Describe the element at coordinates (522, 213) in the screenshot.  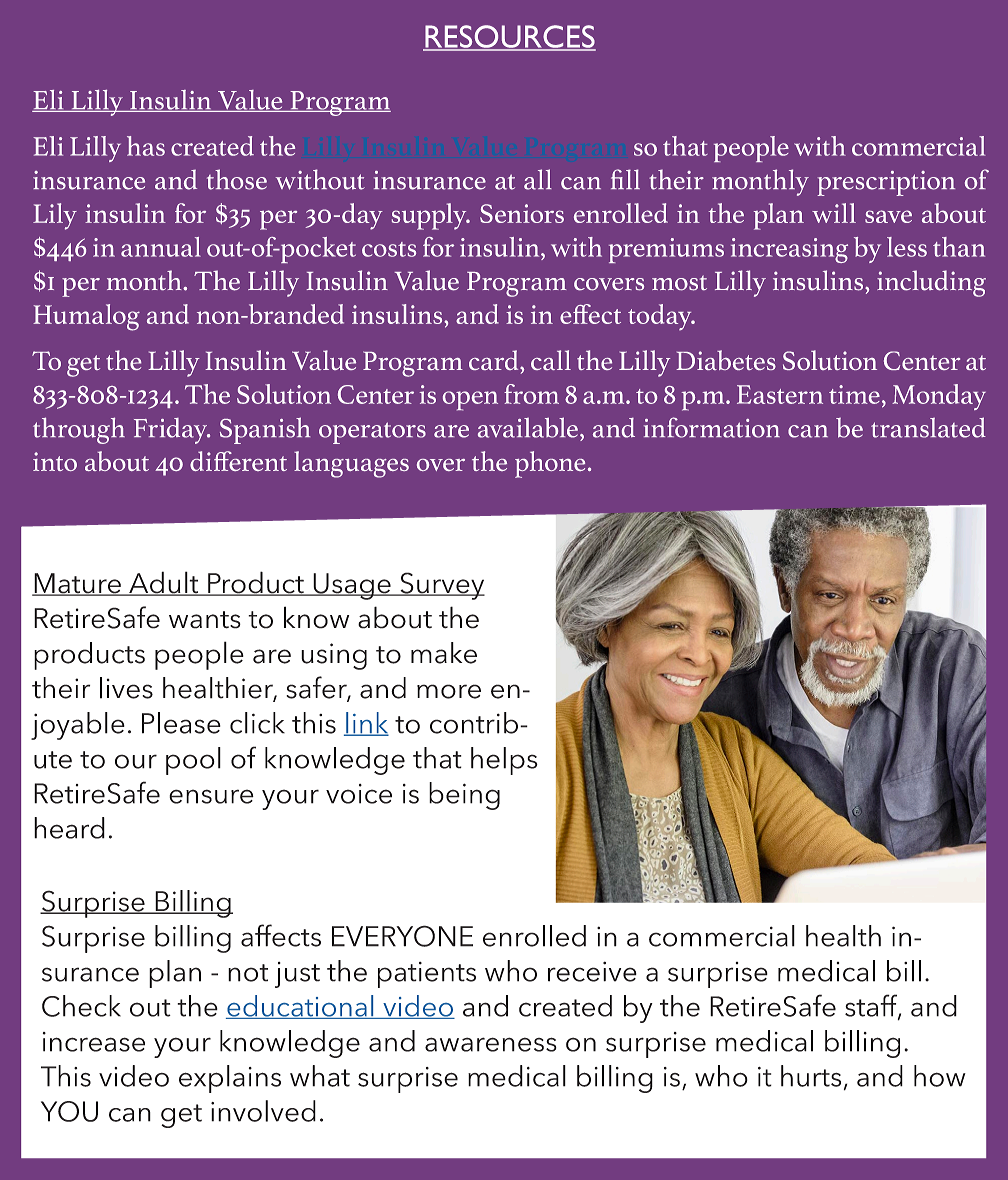
I see `Seniors` at that location.
